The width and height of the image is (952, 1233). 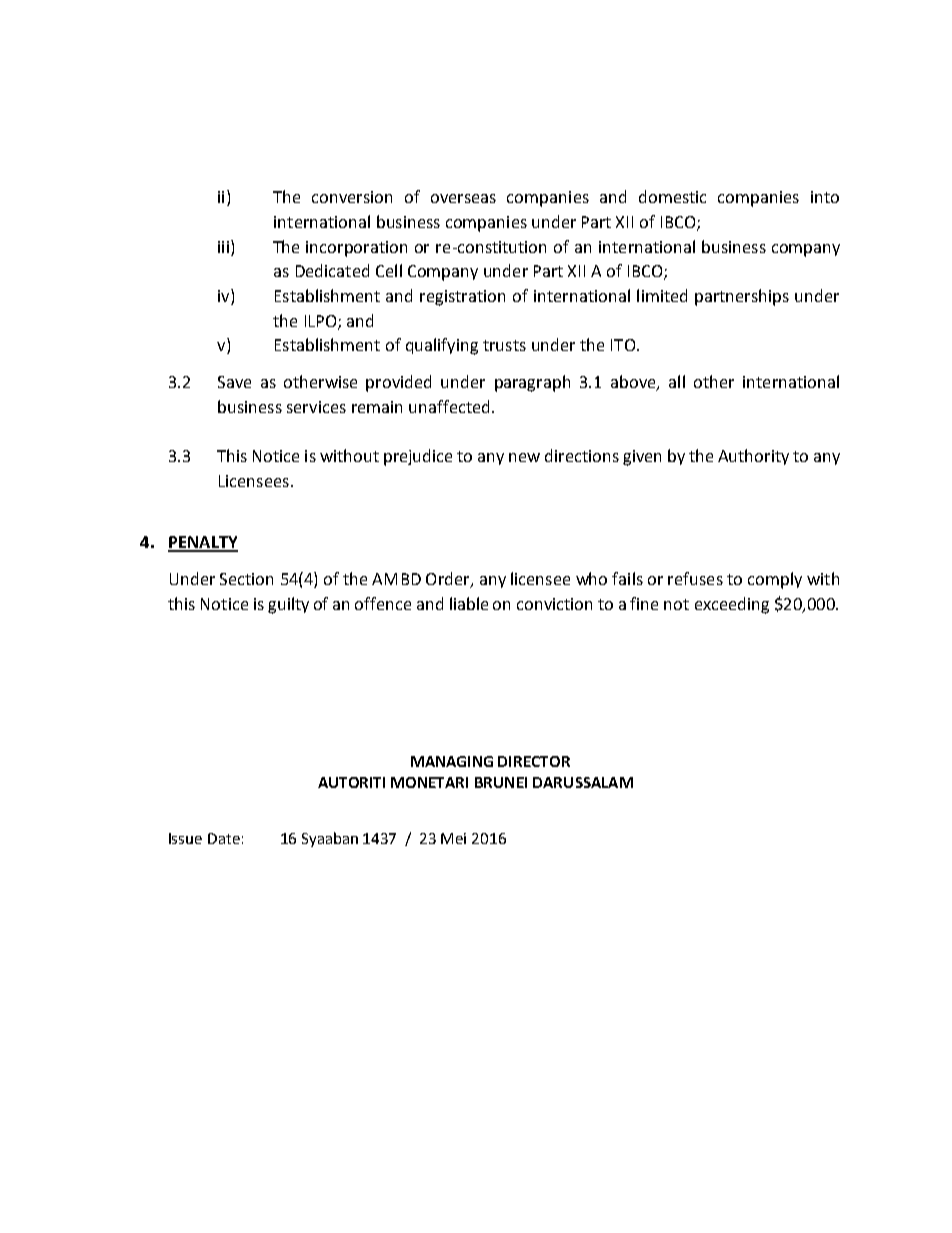 I want to click on iii, so click(x=223, y=247).
